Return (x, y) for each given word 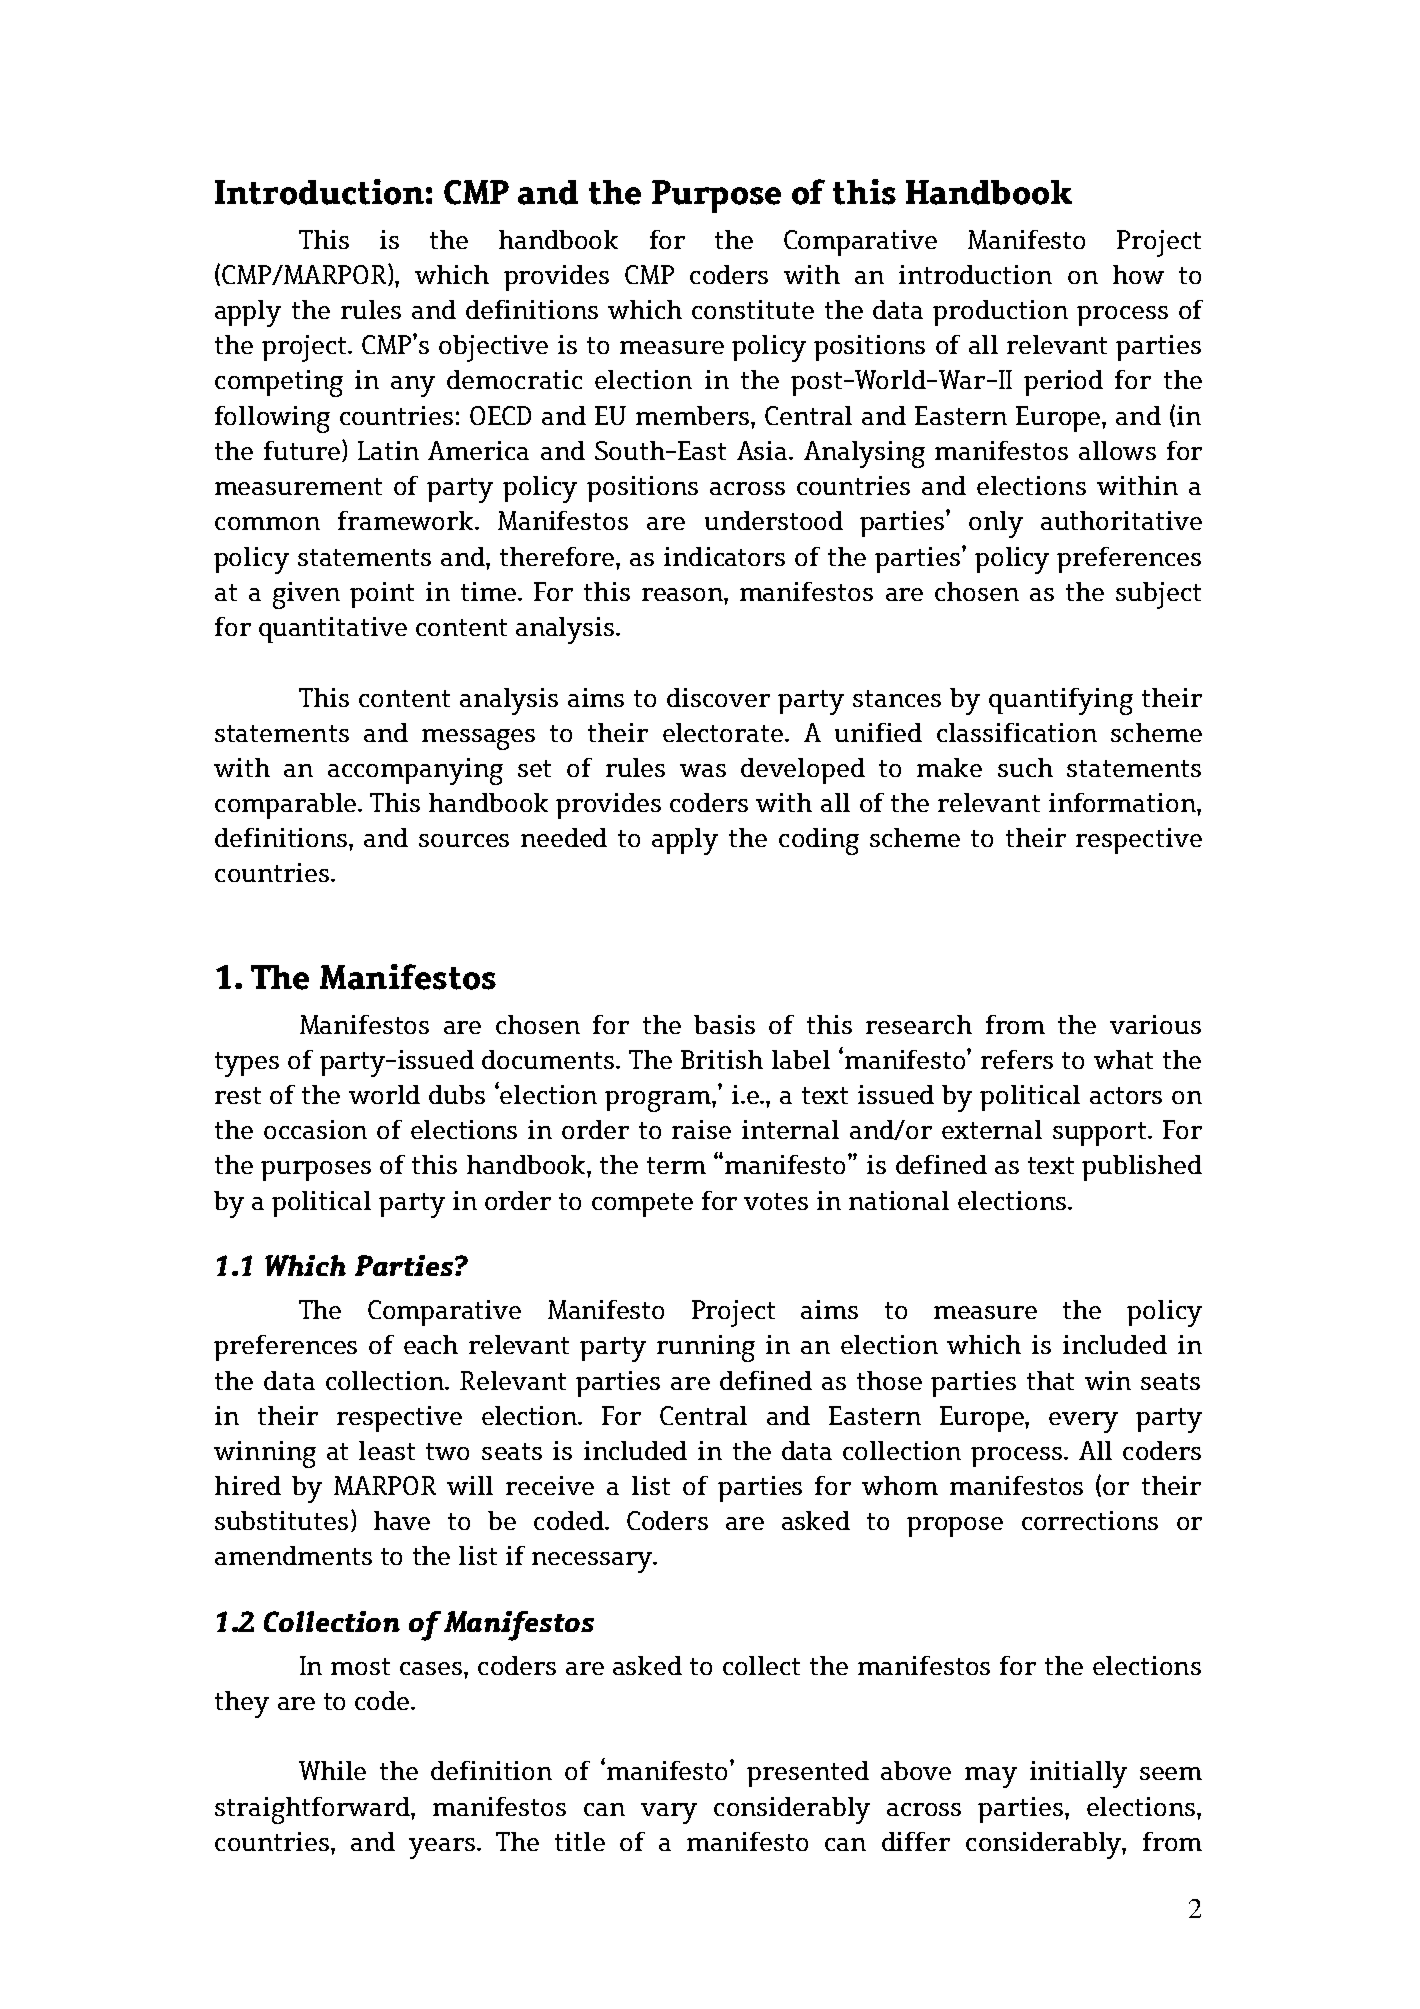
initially (1078, 1774)
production (1000, 313)
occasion (315, 1129)
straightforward (313, 1810)
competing (279, 383)
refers (1017, 1059)
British (722, 1059)
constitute (753, 309)
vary (669, 1813)
